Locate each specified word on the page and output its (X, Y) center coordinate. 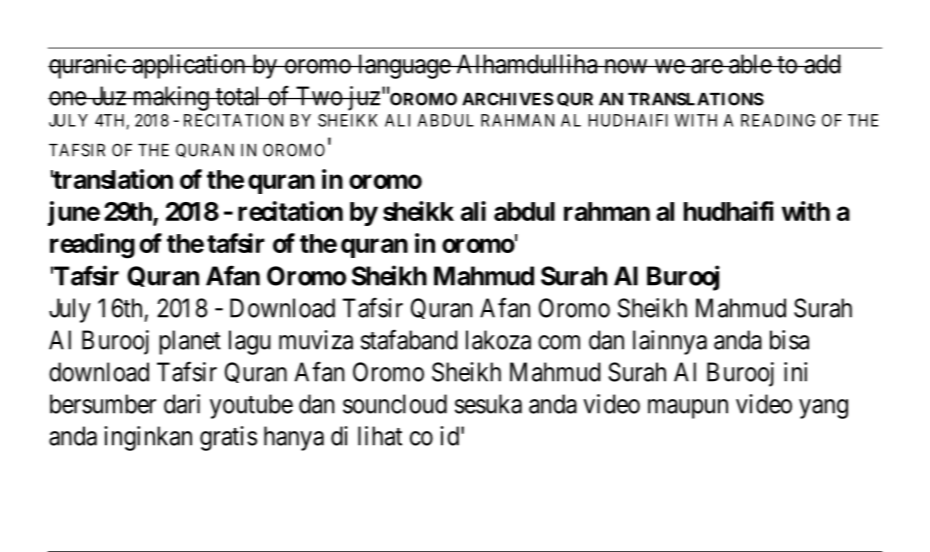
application (189, 66)
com (559, 342)
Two (318, 96)
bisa (789, 340)
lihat (380, 436)
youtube (251, 406)
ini (795, 372)
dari (182, 404)
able (750, 64)
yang (823, 409)
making (170, 98)
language (403, 66)
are (706, 66)
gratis (228, 438)
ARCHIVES (507, 99)
